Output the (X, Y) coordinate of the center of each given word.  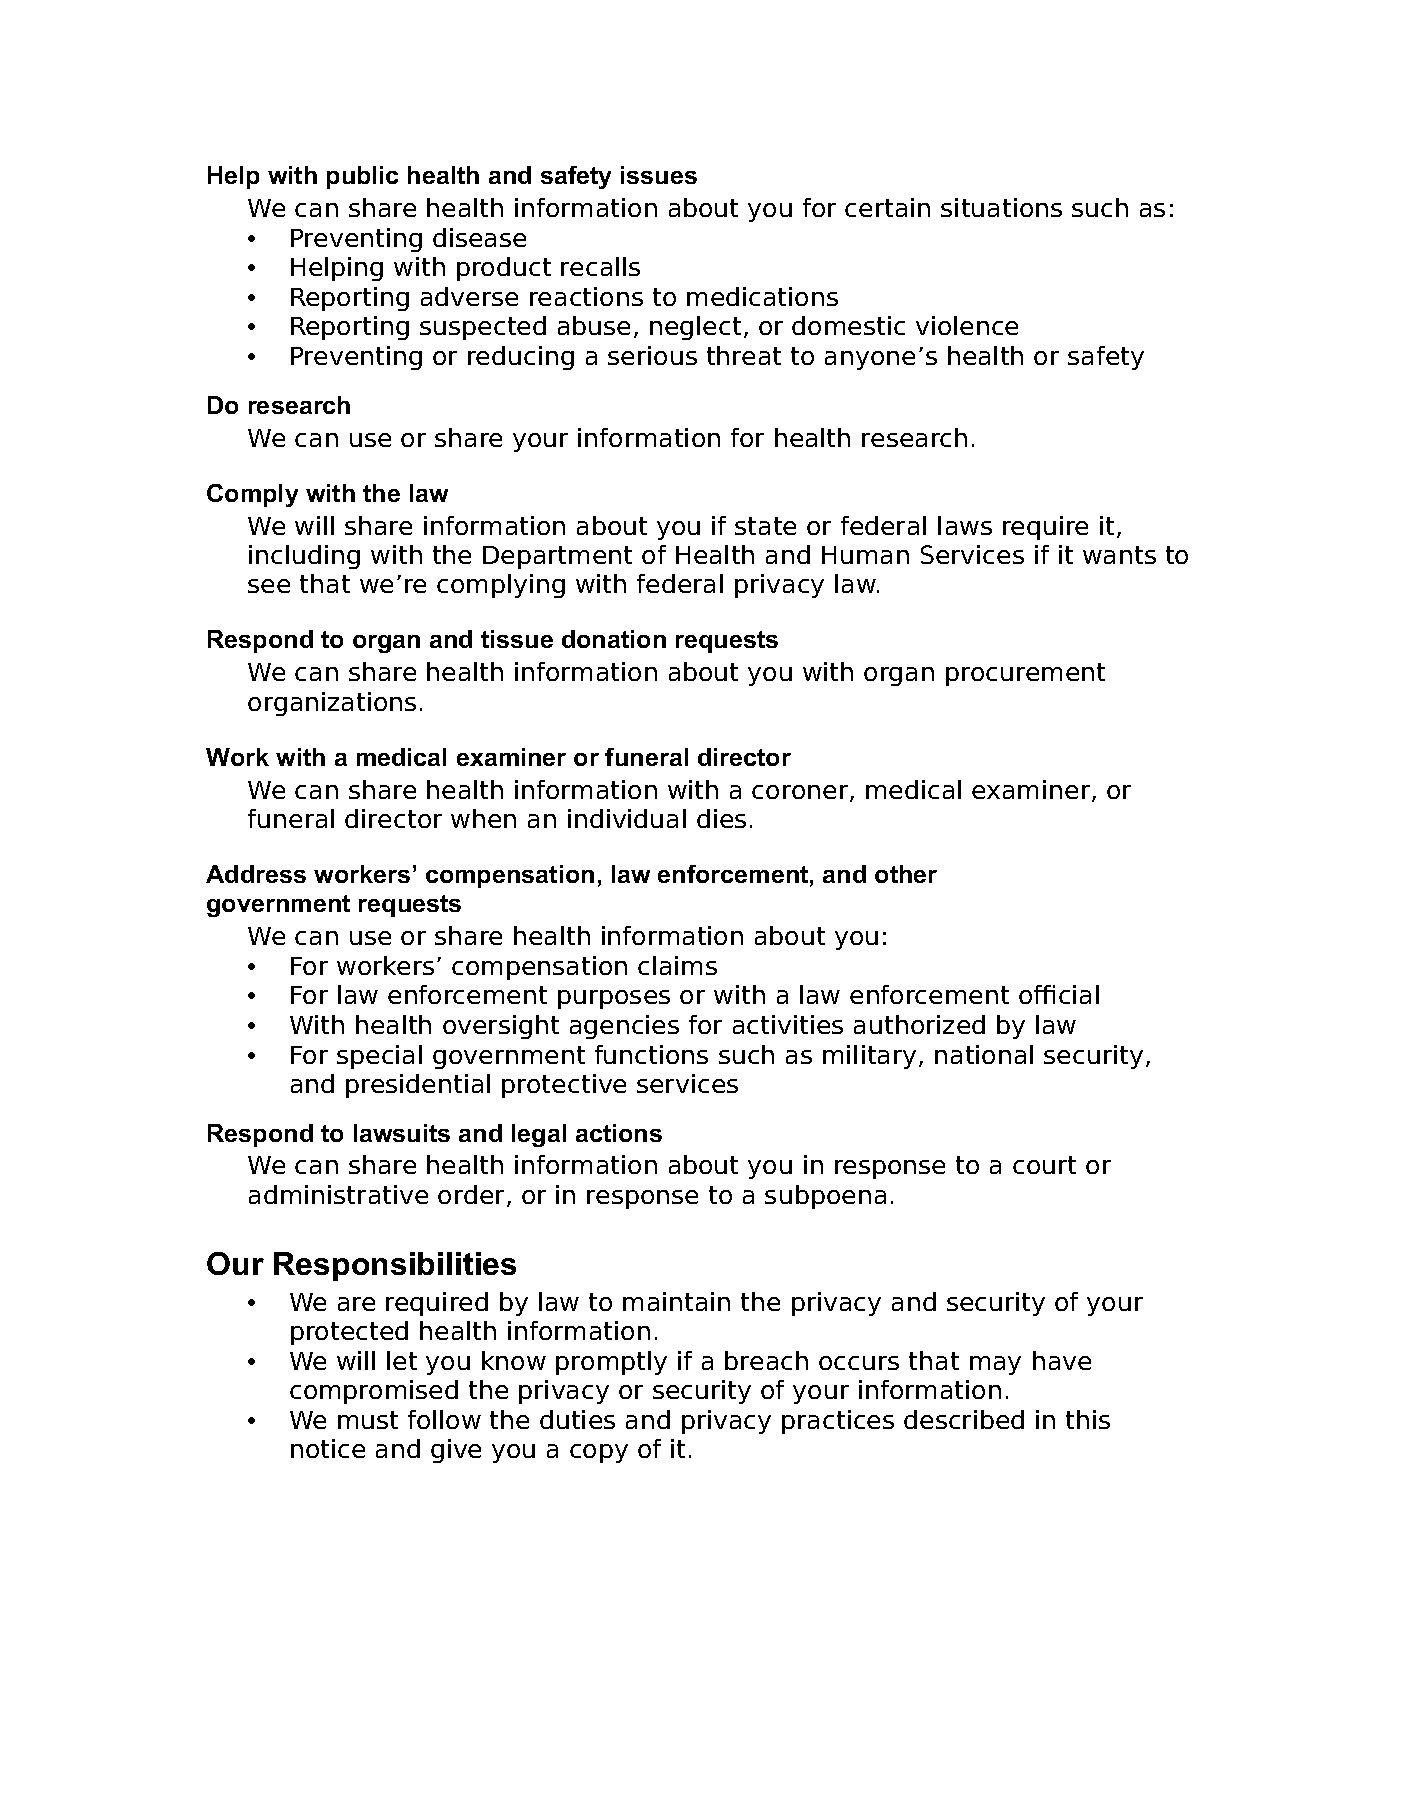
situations (1001, 207)
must (368, 1420)
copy (599, 1453)
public (362, 177)
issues (659, 175)
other (906, 874)
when (483, 818)
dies (721, 818)
